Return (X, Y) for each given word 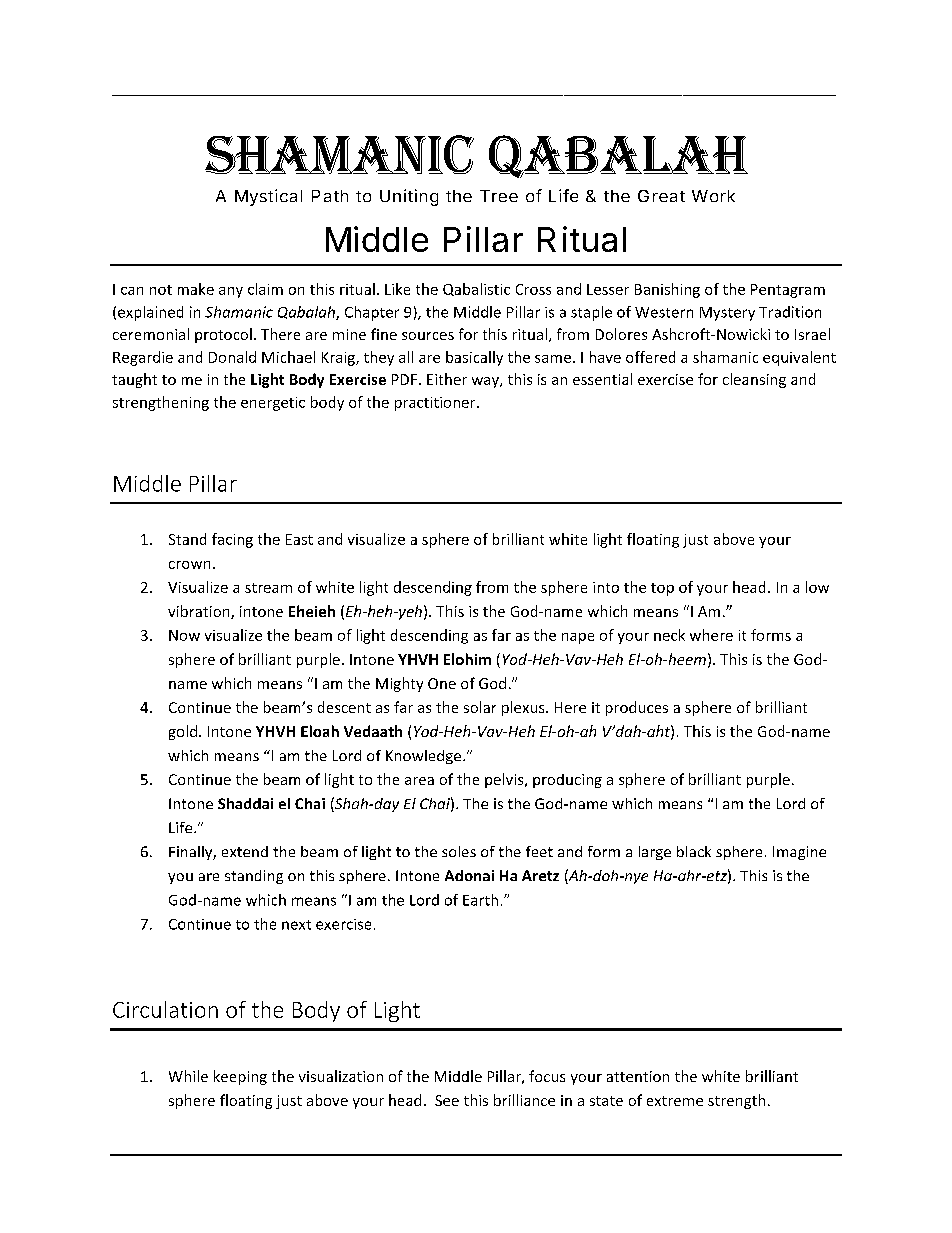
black (694, 851)
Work (713, 196)
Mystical (268, 197)
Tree (499, 196)
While (188, 1076)
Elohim (467, 659)
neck (669, 635)
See (447, 1100)
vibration (200, 612)
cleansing (754, 380)
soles (459, 851)
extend (245, 851)
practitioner (436, 404)
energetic (273, 404)
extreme (675, 1101)
